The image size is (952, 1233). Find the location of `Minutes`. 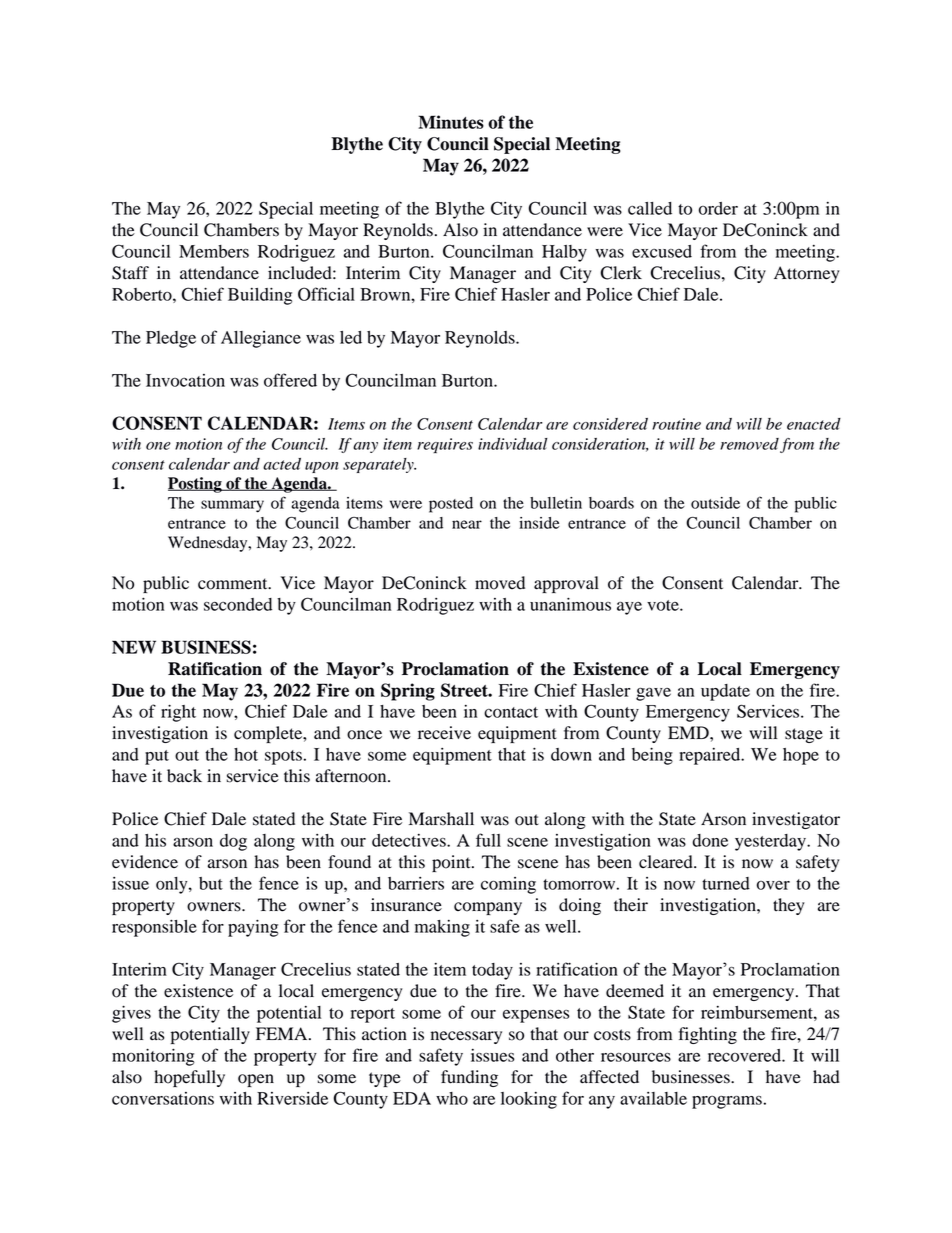

Minutes is located at coordinates (451, 122).
